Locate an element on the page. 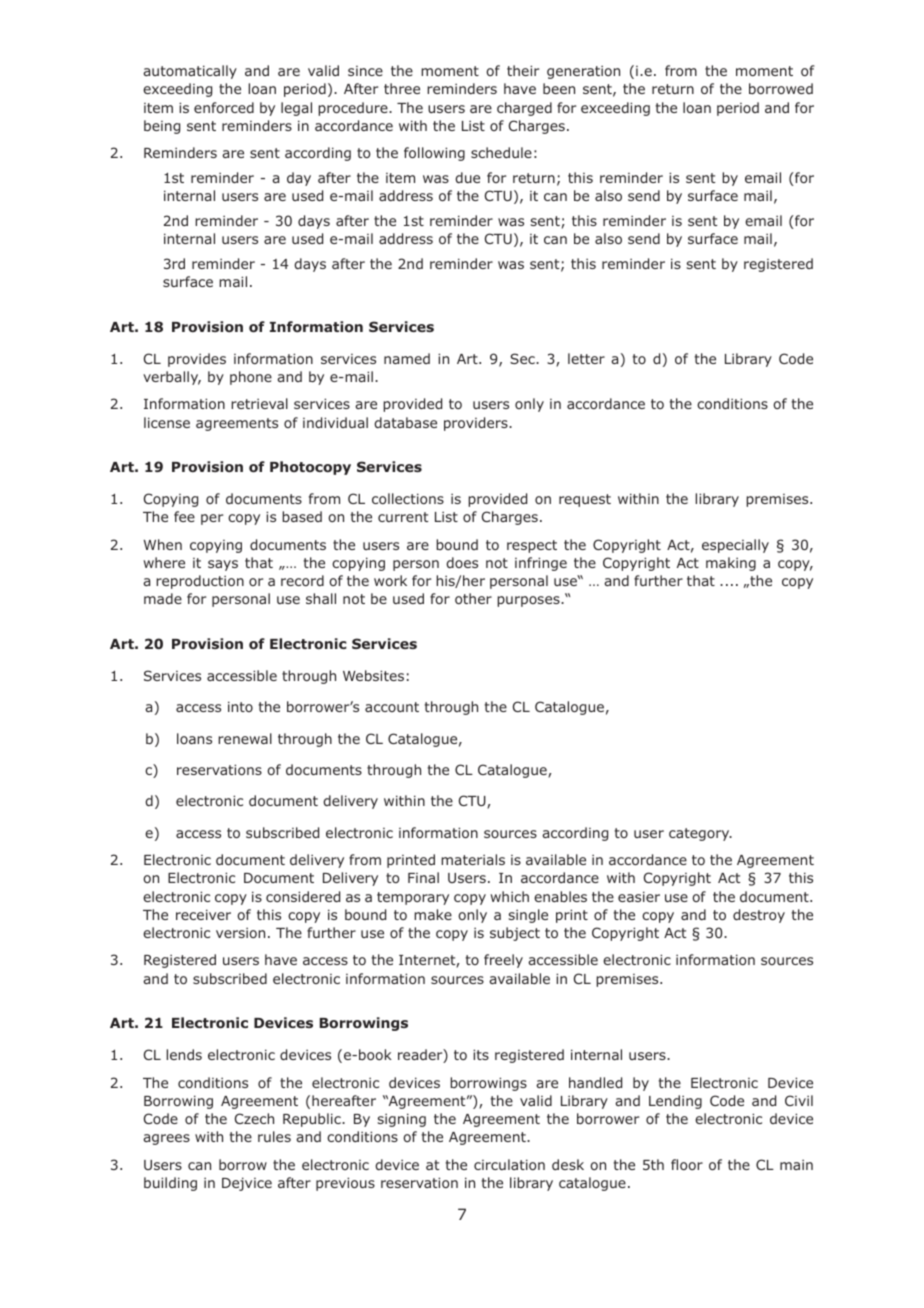  retrieval is located at coordinates (259, 403).
